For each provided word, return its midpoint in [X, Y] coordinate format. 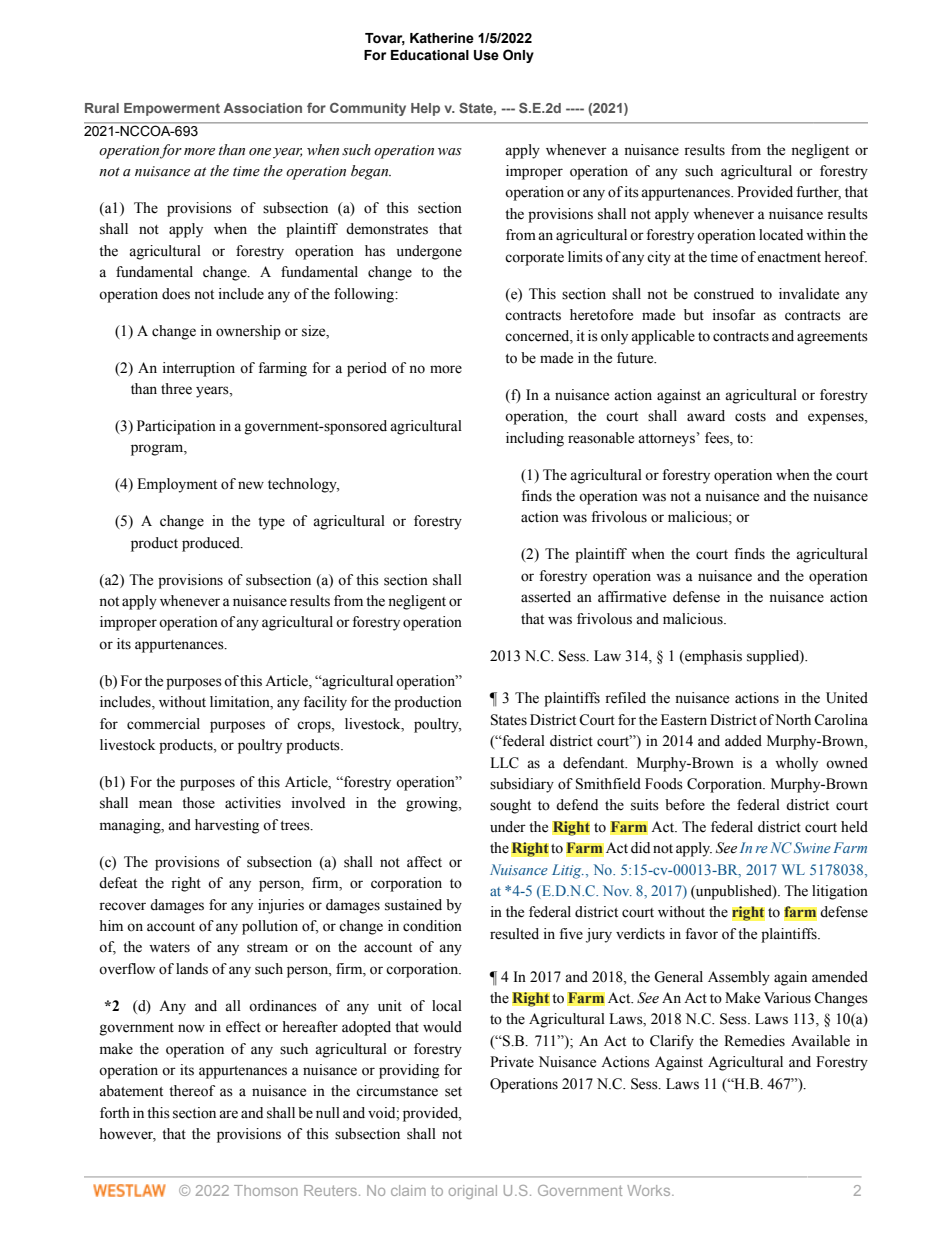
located [781, 235]
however [127, 1135]
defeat [118, 883]
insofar [734, 315]
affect [424, 862]
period [367, 369]
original [473, 1192]
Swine [812, 847]
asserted [546, 597]
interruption [199, 369]
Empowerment [172, 109]
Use [486, 55]
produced [212, 544]
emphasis [712, 657]
